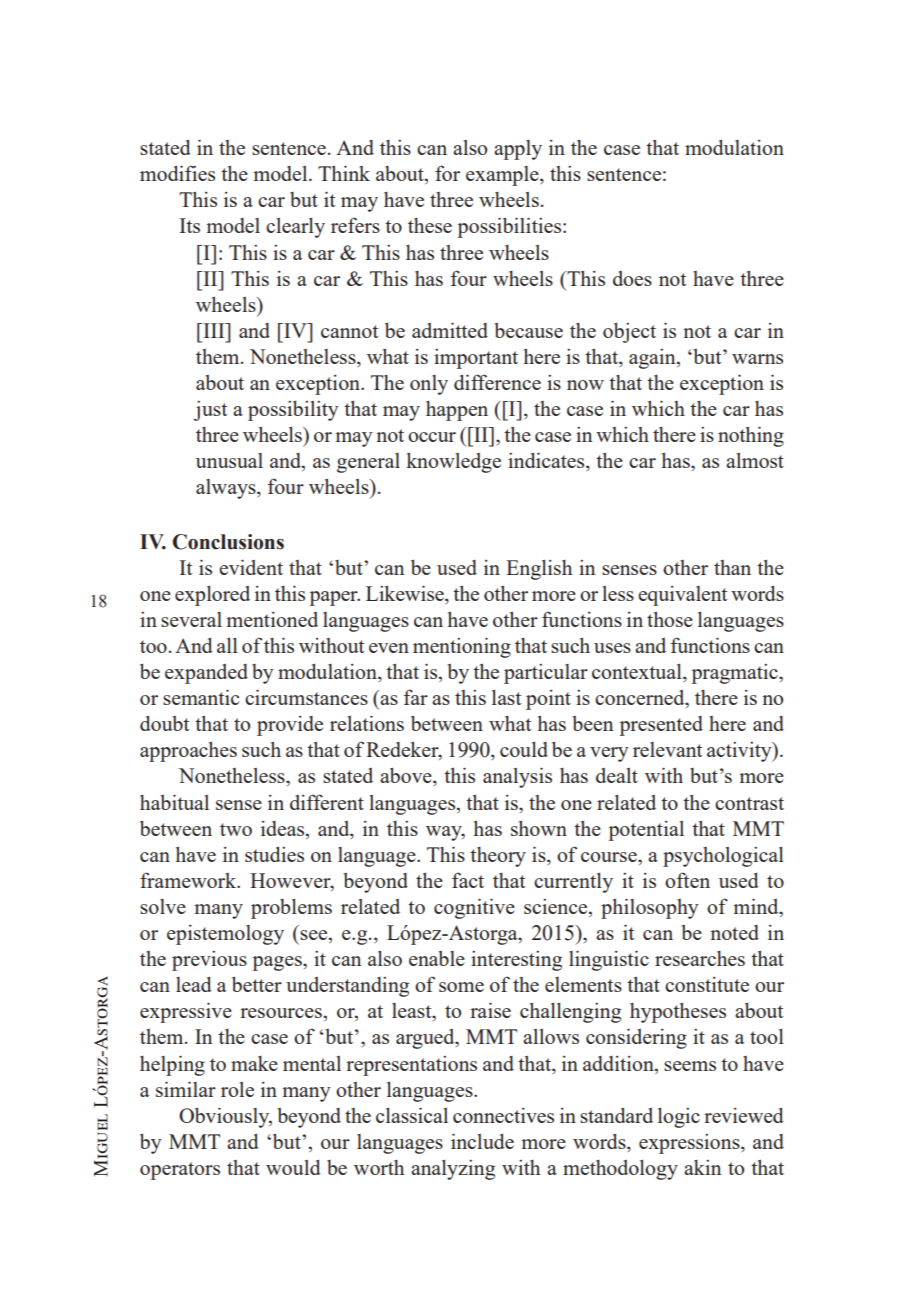  I want to click on just, so click(210, 411).
